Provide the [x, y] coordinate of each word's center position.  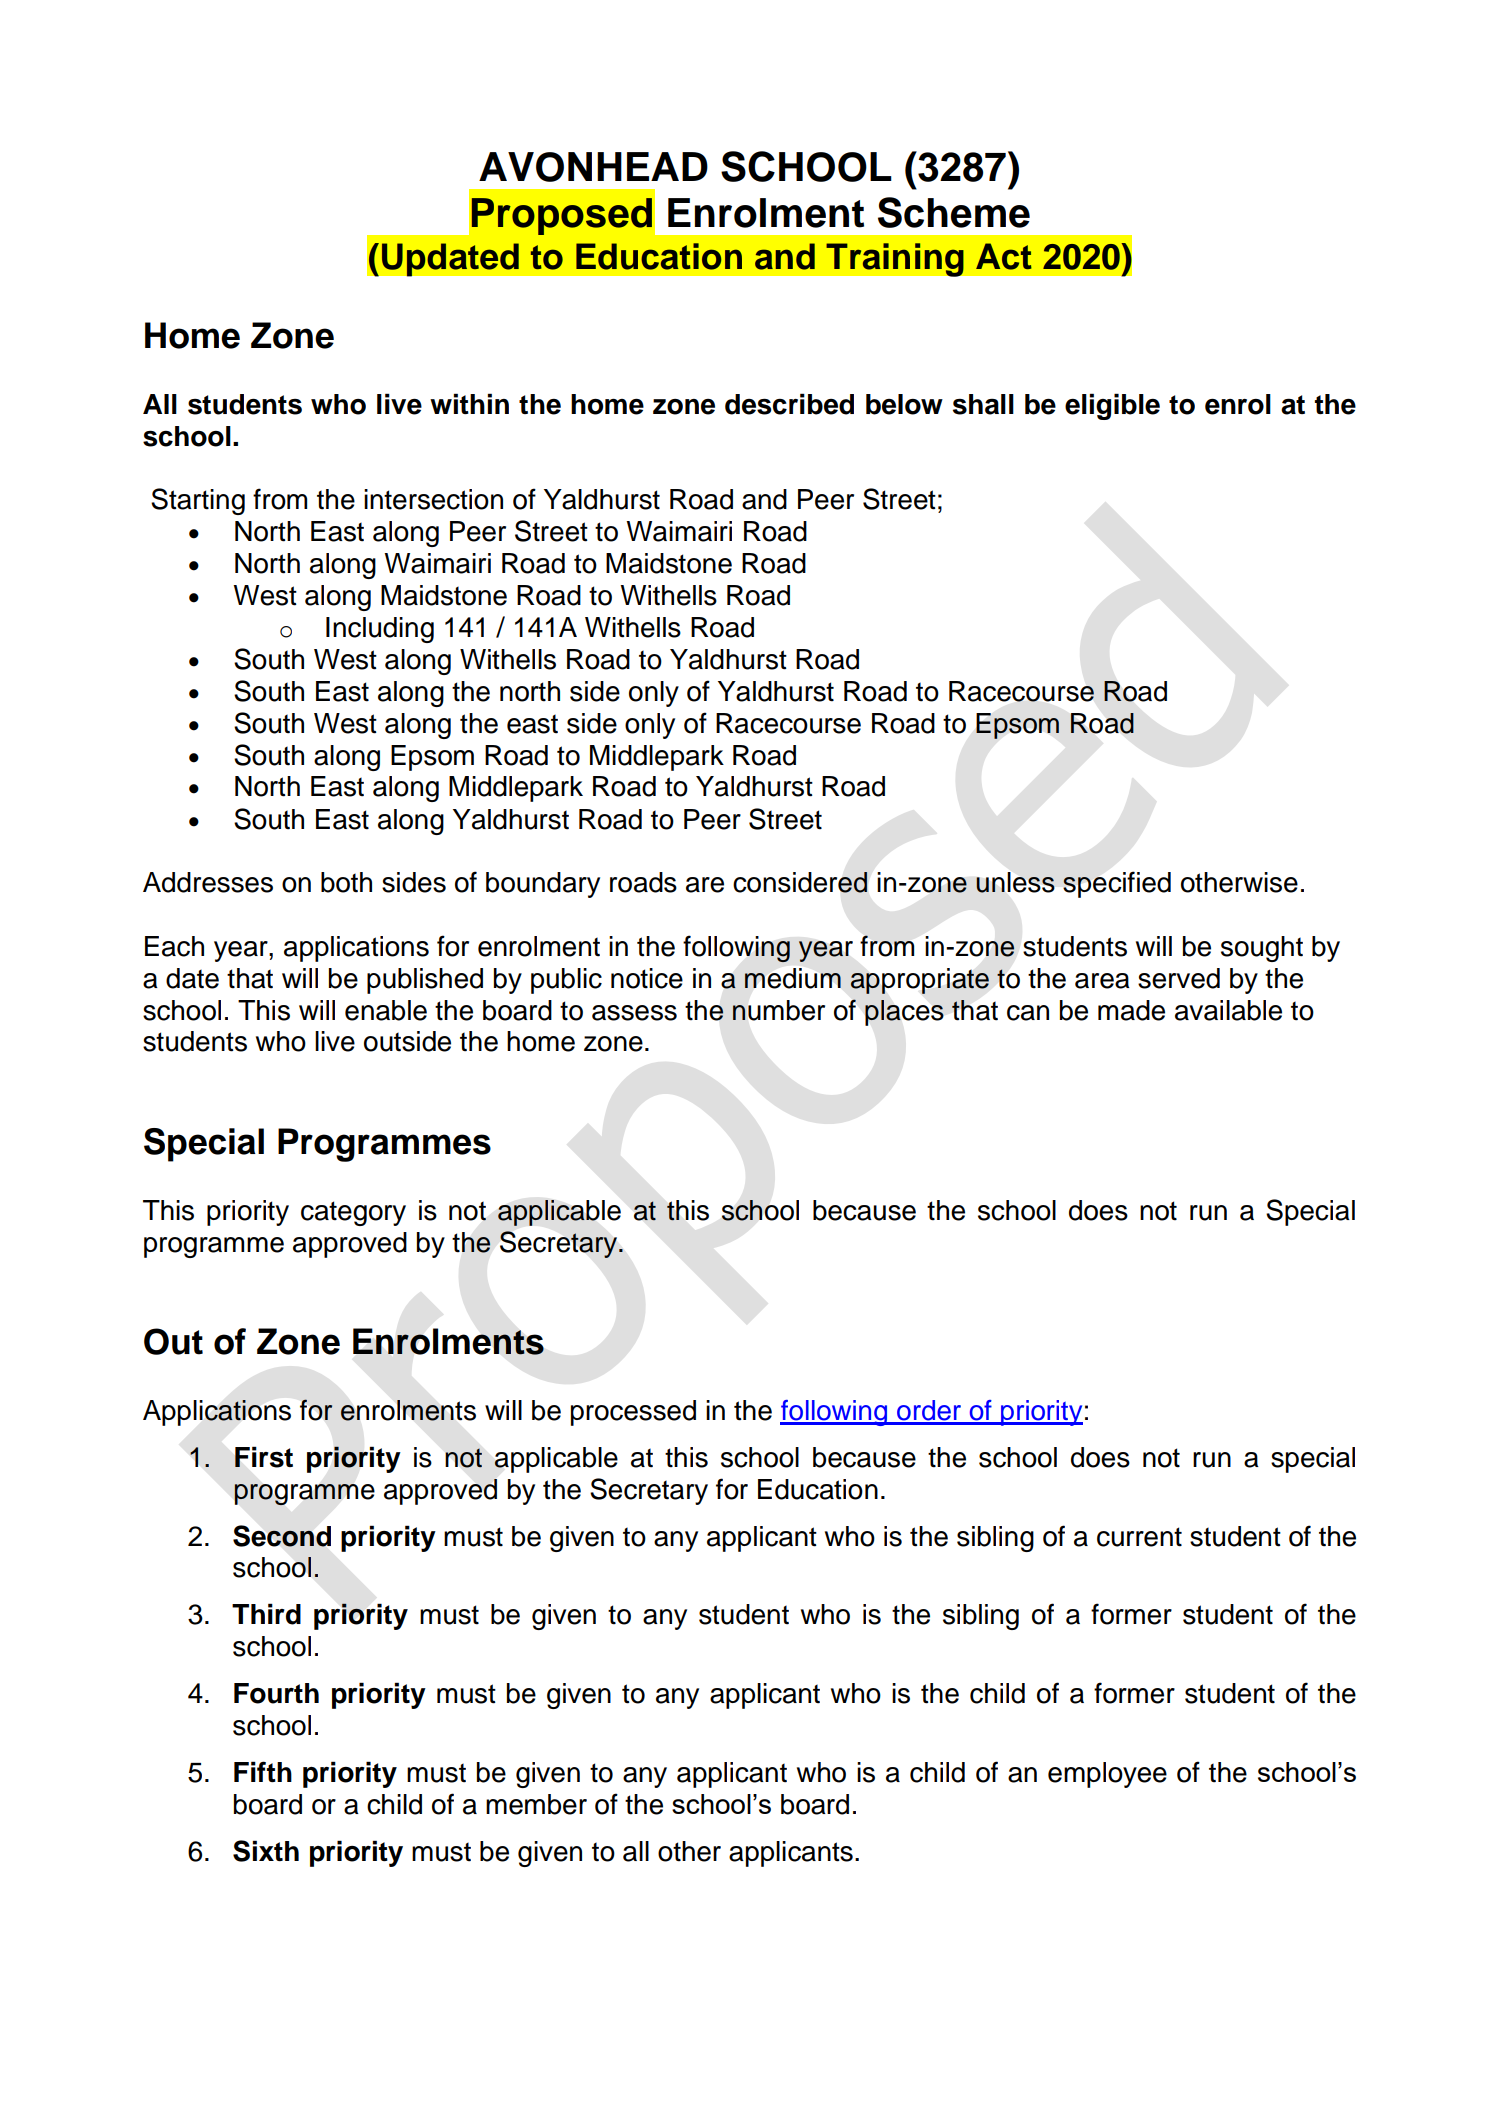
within [469, 403]
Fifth [263, 1771]
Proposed [562, 216]
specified [1117, 884]
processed [633, 1413]
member [536, 1804]
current [1139, 1537]
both [346, 882]
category [353, 1213]
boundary [543, 885]
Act [1004, 256]
